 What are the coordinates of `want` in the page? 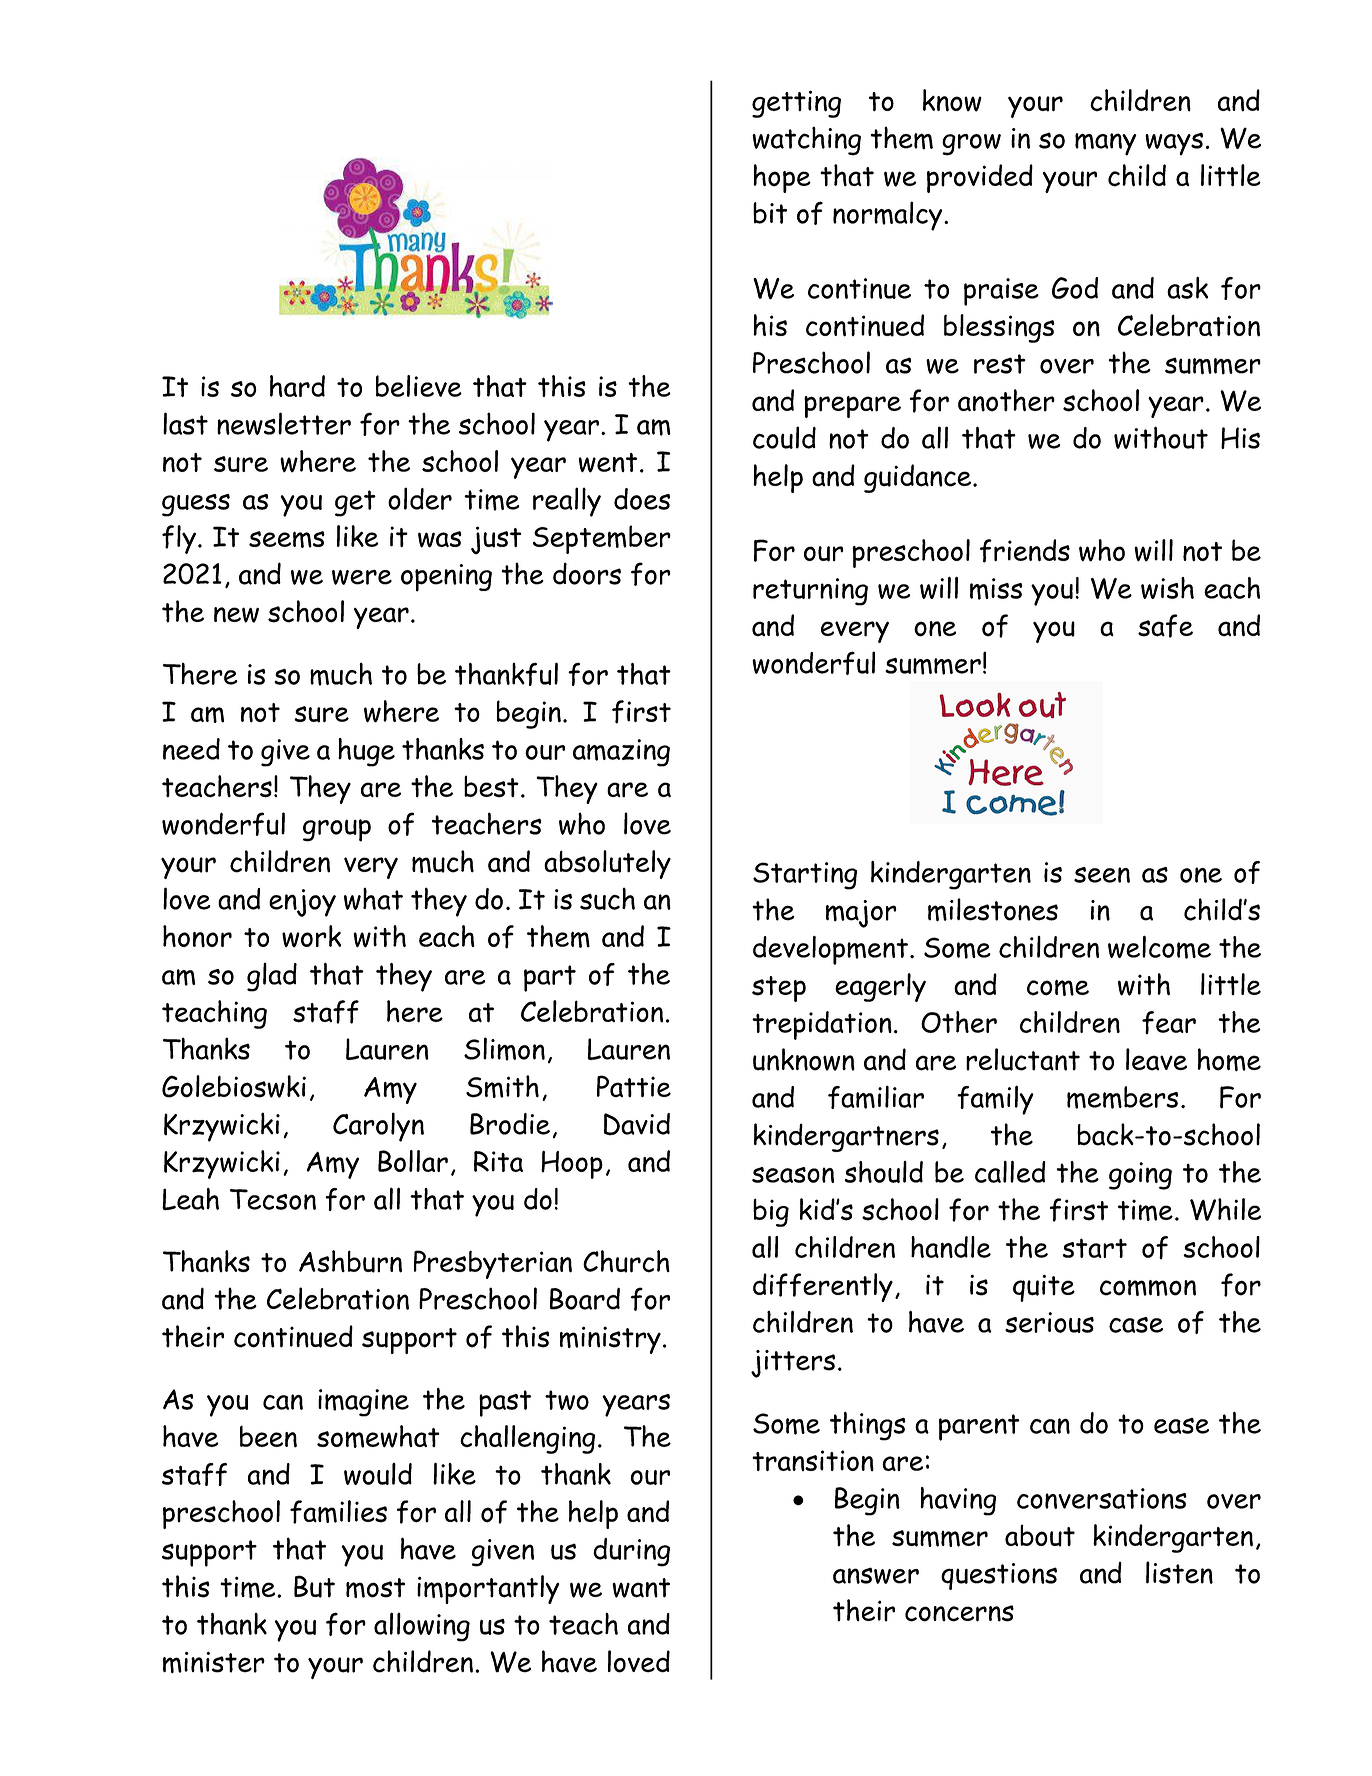 It's located at (641, 1588).
